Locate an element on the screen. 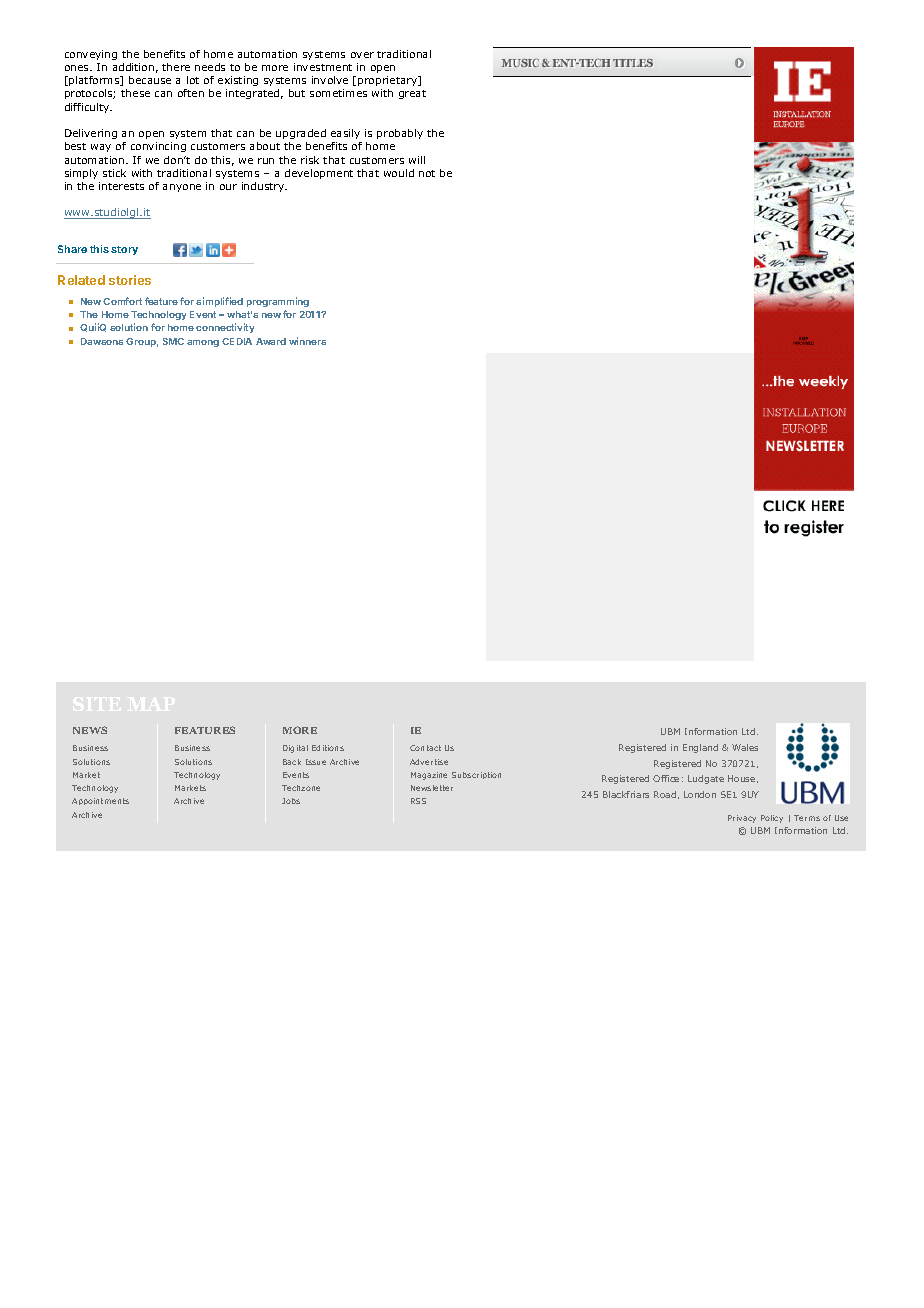  because is located at coordinates (150, 80).
